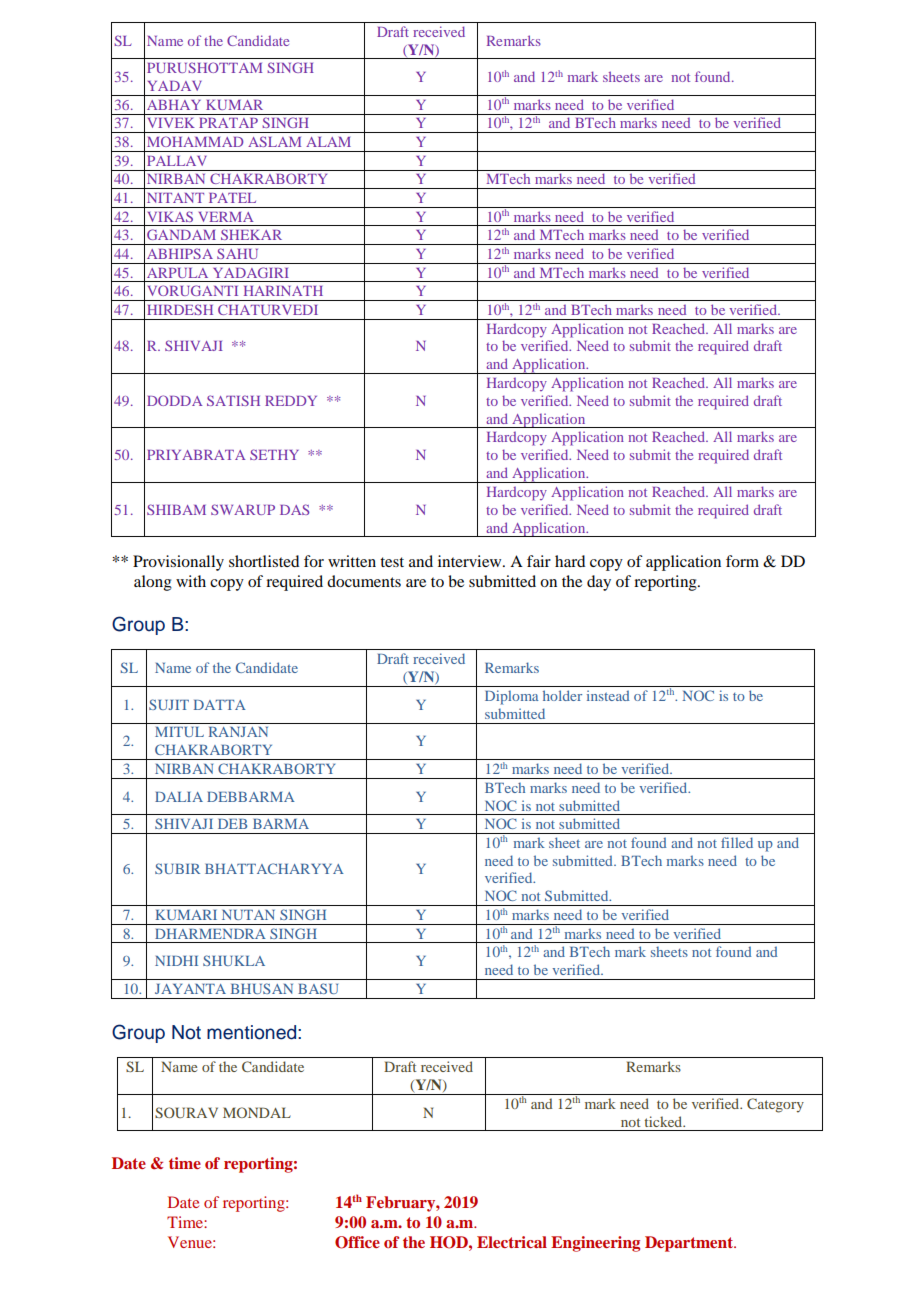 The width and height of the image is (924, 1308). Describe the element at coordinates (274, 868) in the image. I see `BHATTACHARYYA` at that location.
